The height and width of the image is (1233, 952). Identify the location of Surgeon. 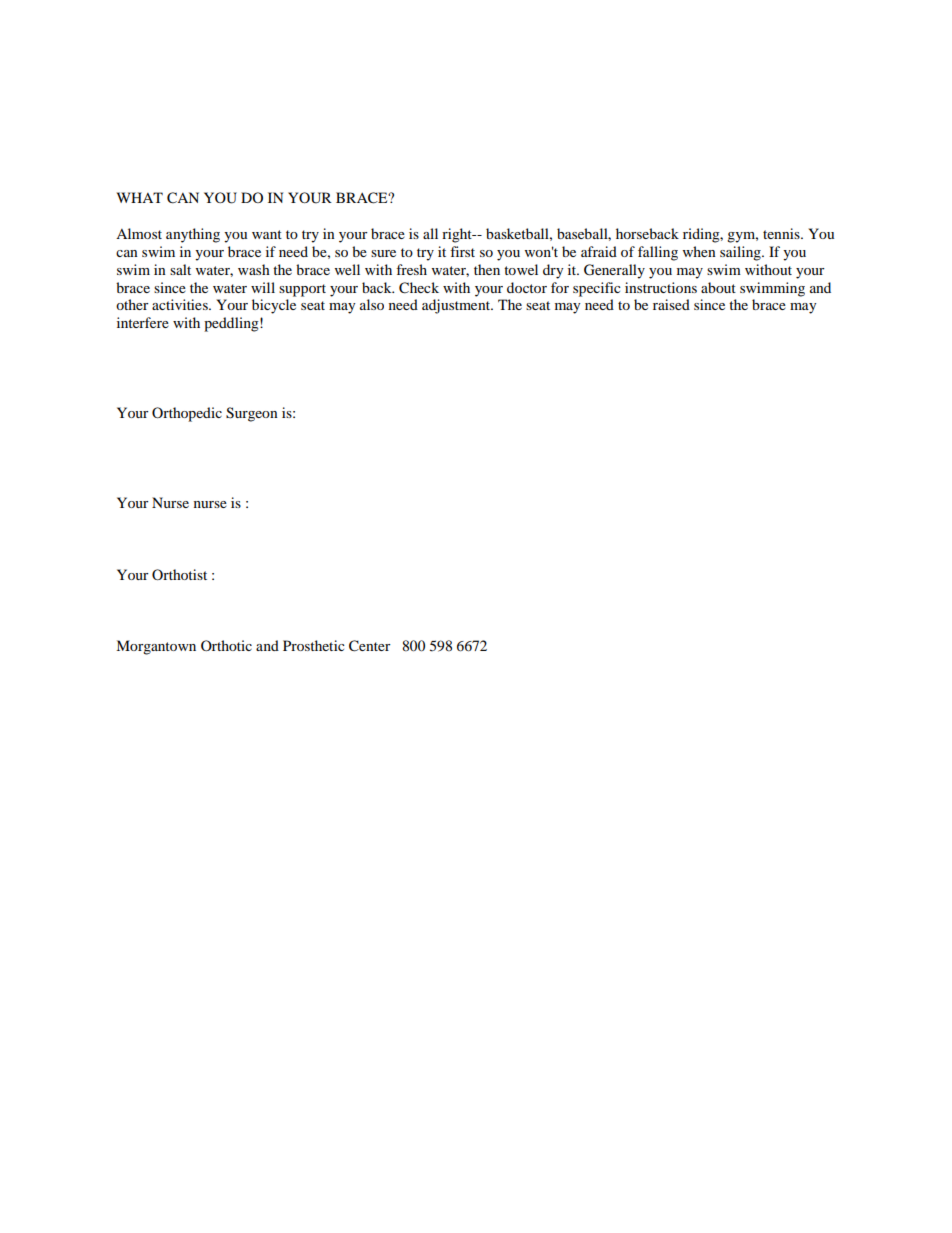
(252, 414).
